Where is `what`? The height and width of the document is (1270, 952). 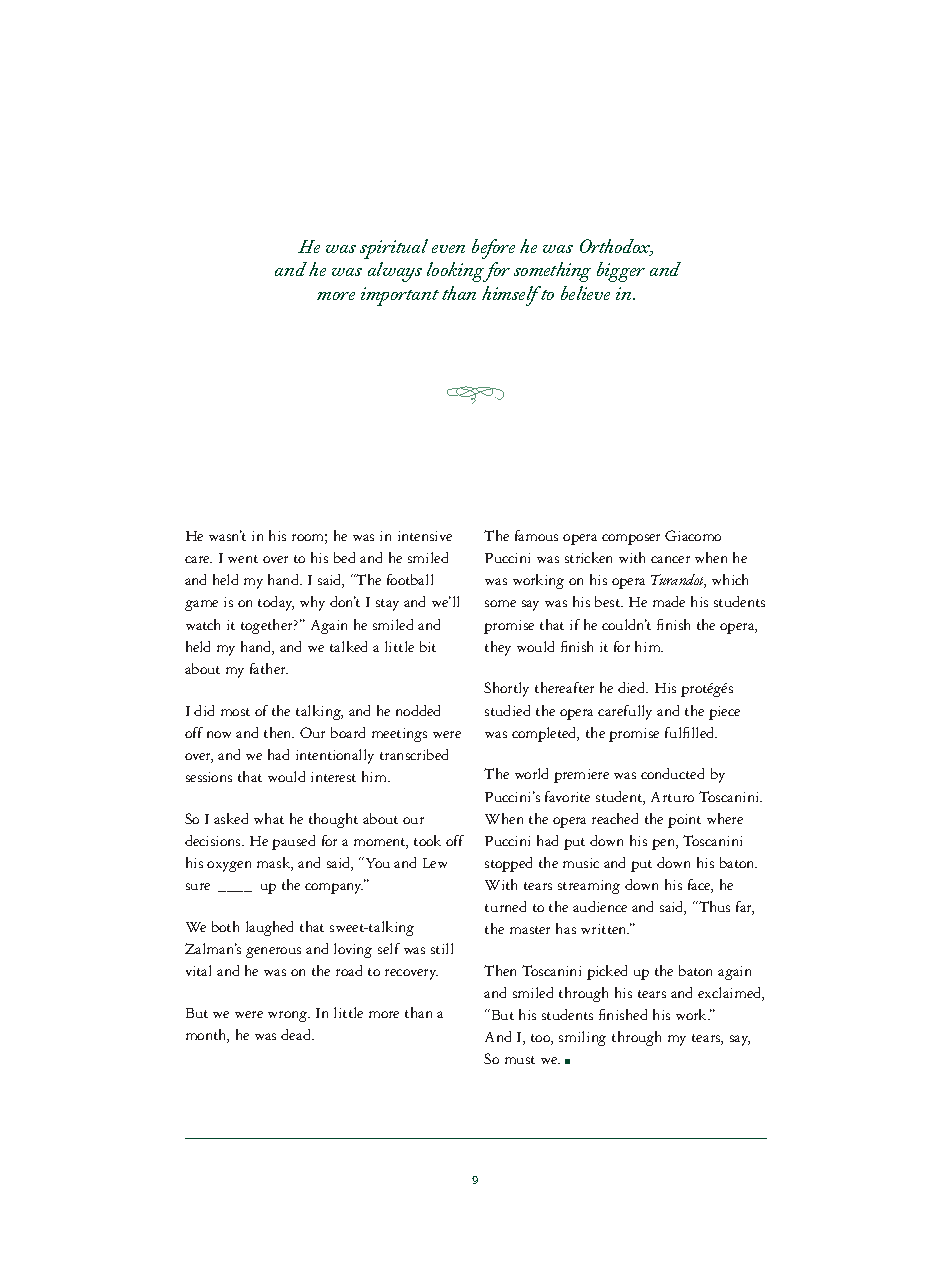 what is located at coordinates (269, 818).
